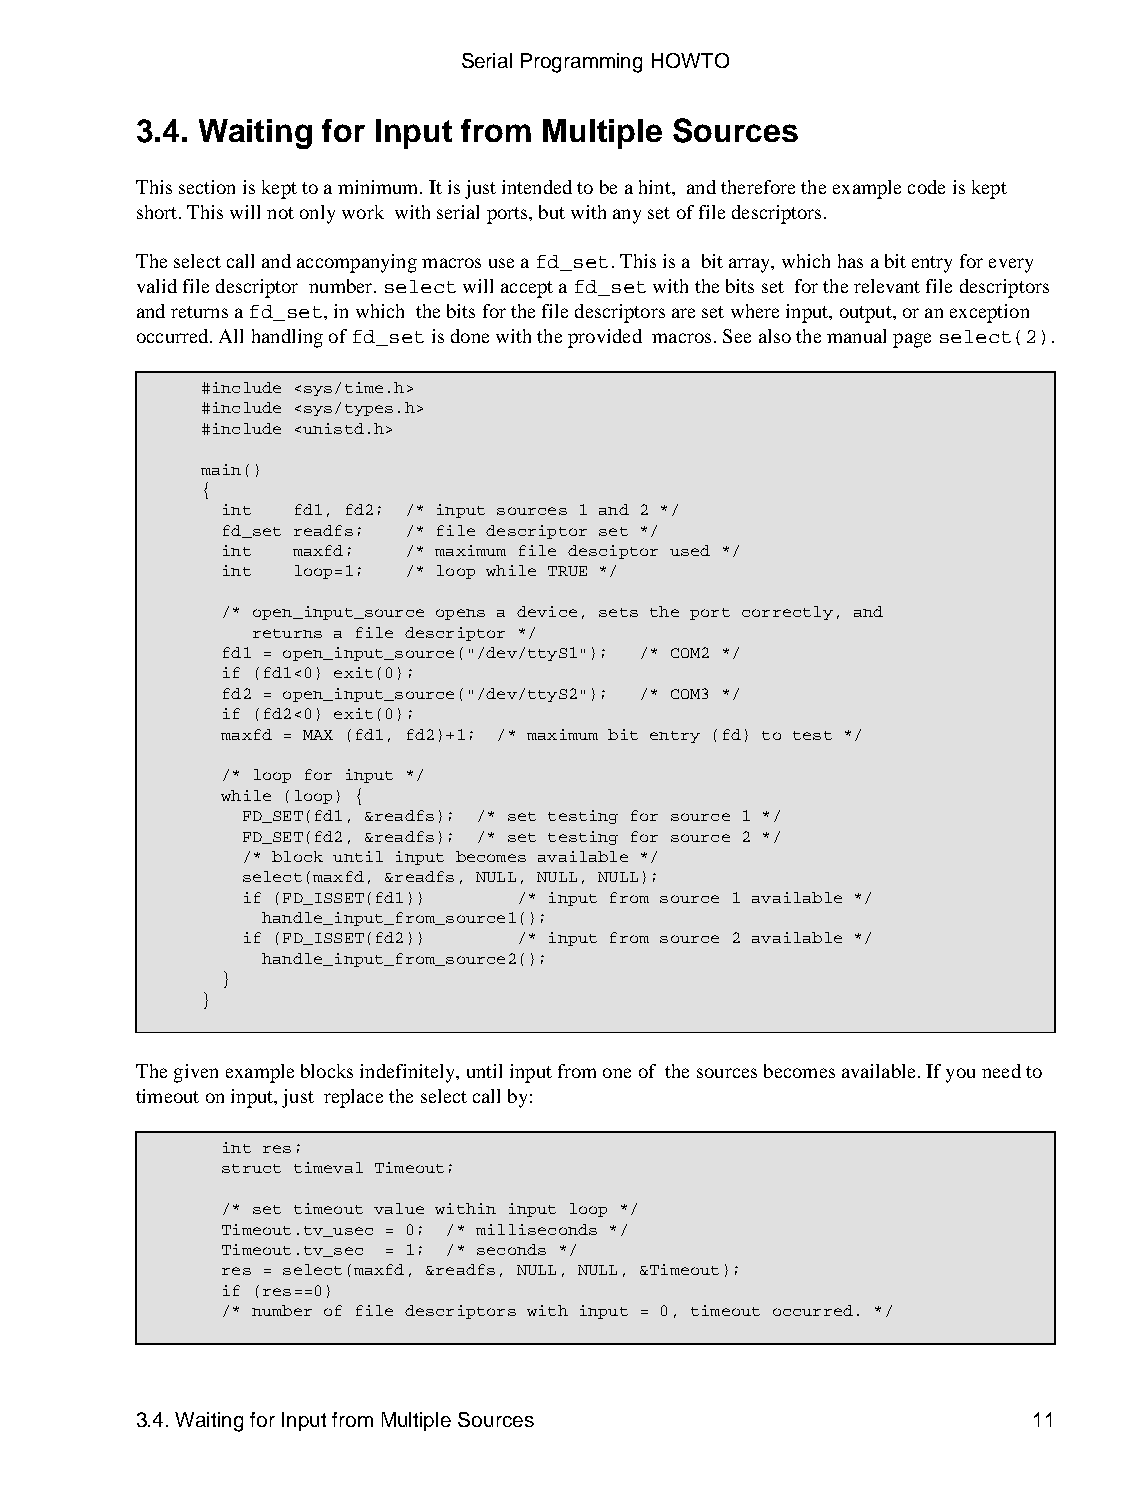  I want to click on sets, so click(618, 612).
